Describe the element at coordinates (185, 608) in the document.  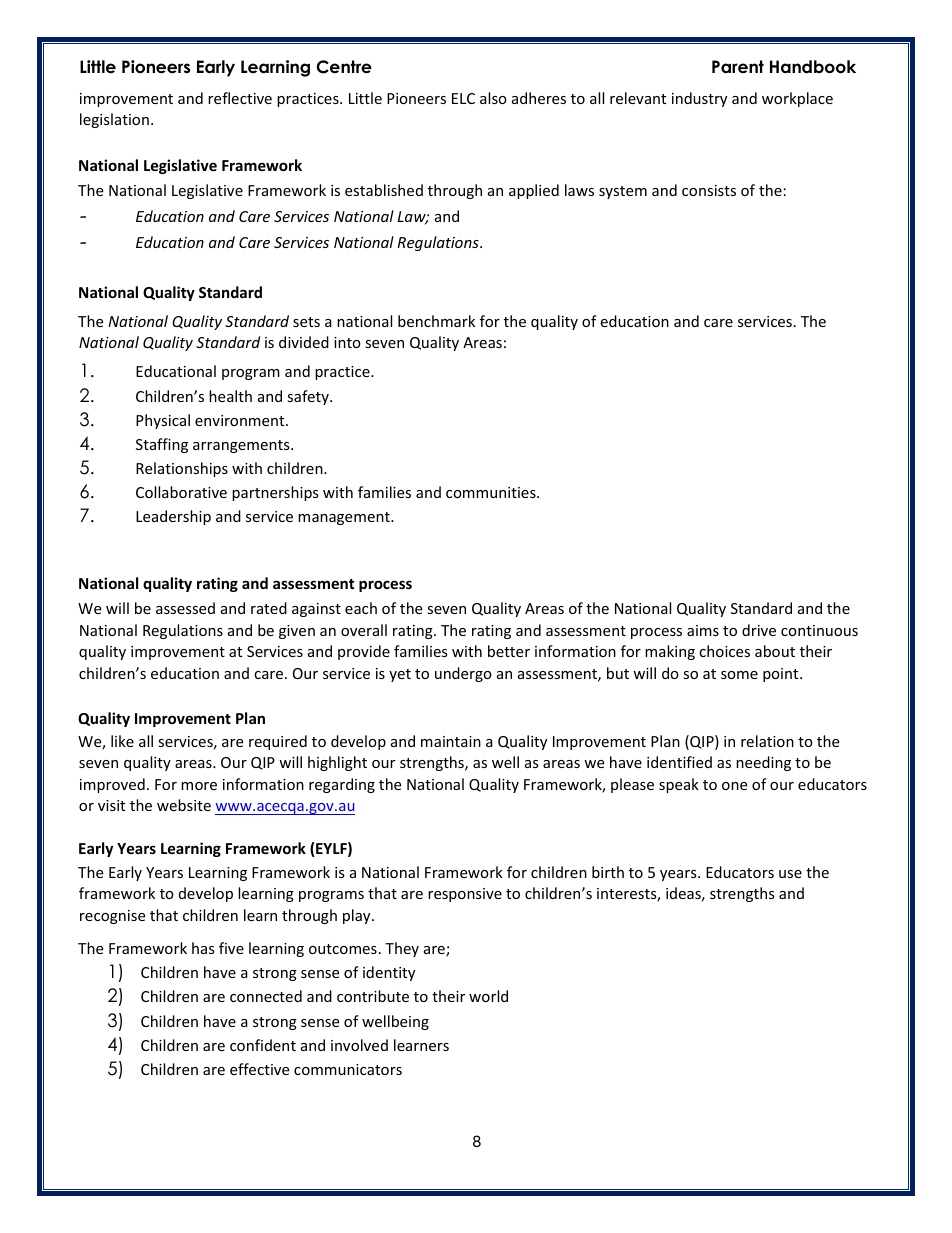
I see `assessed` at that location.
